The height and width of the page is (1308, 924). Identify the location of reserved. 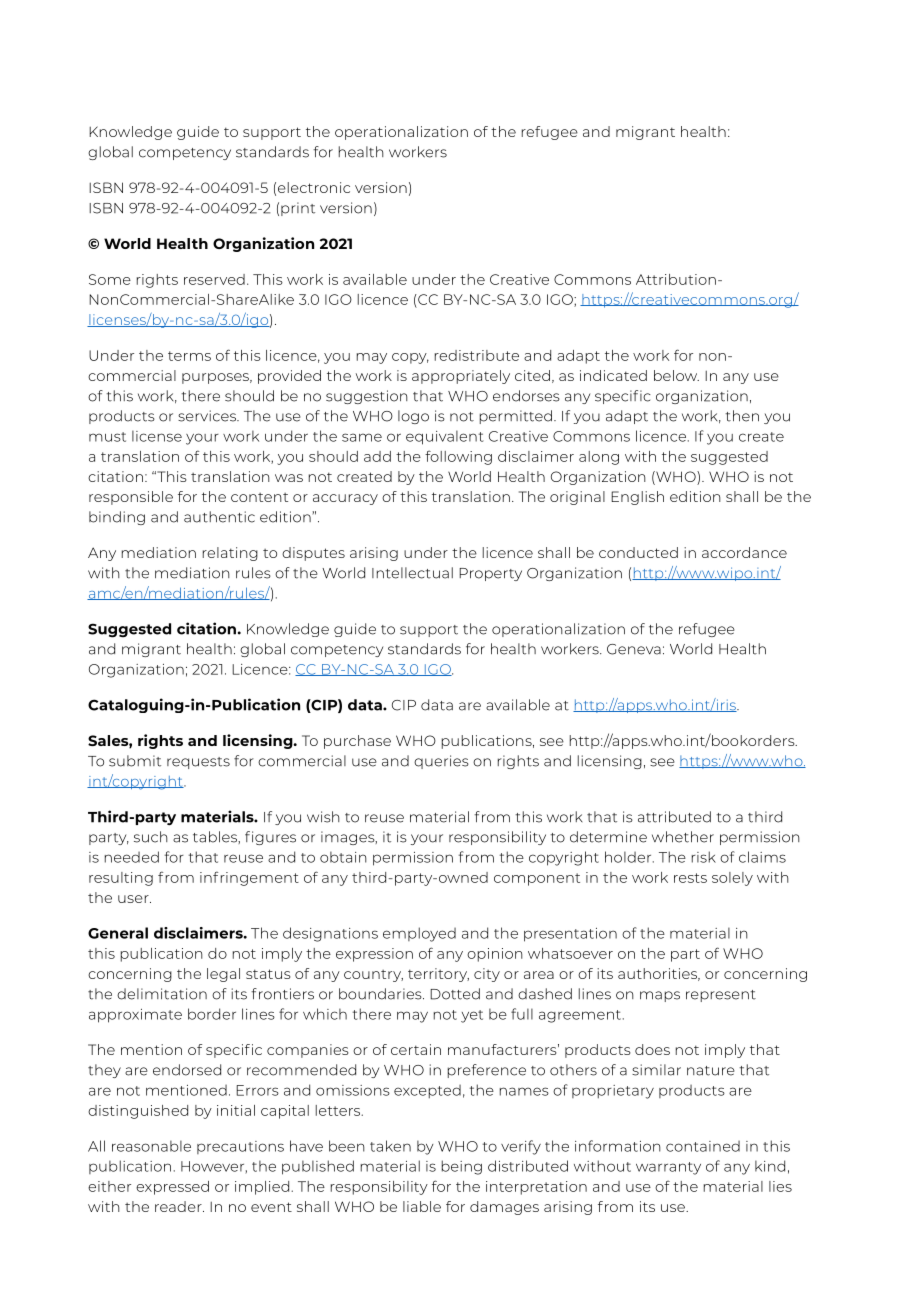
(214, 279).
